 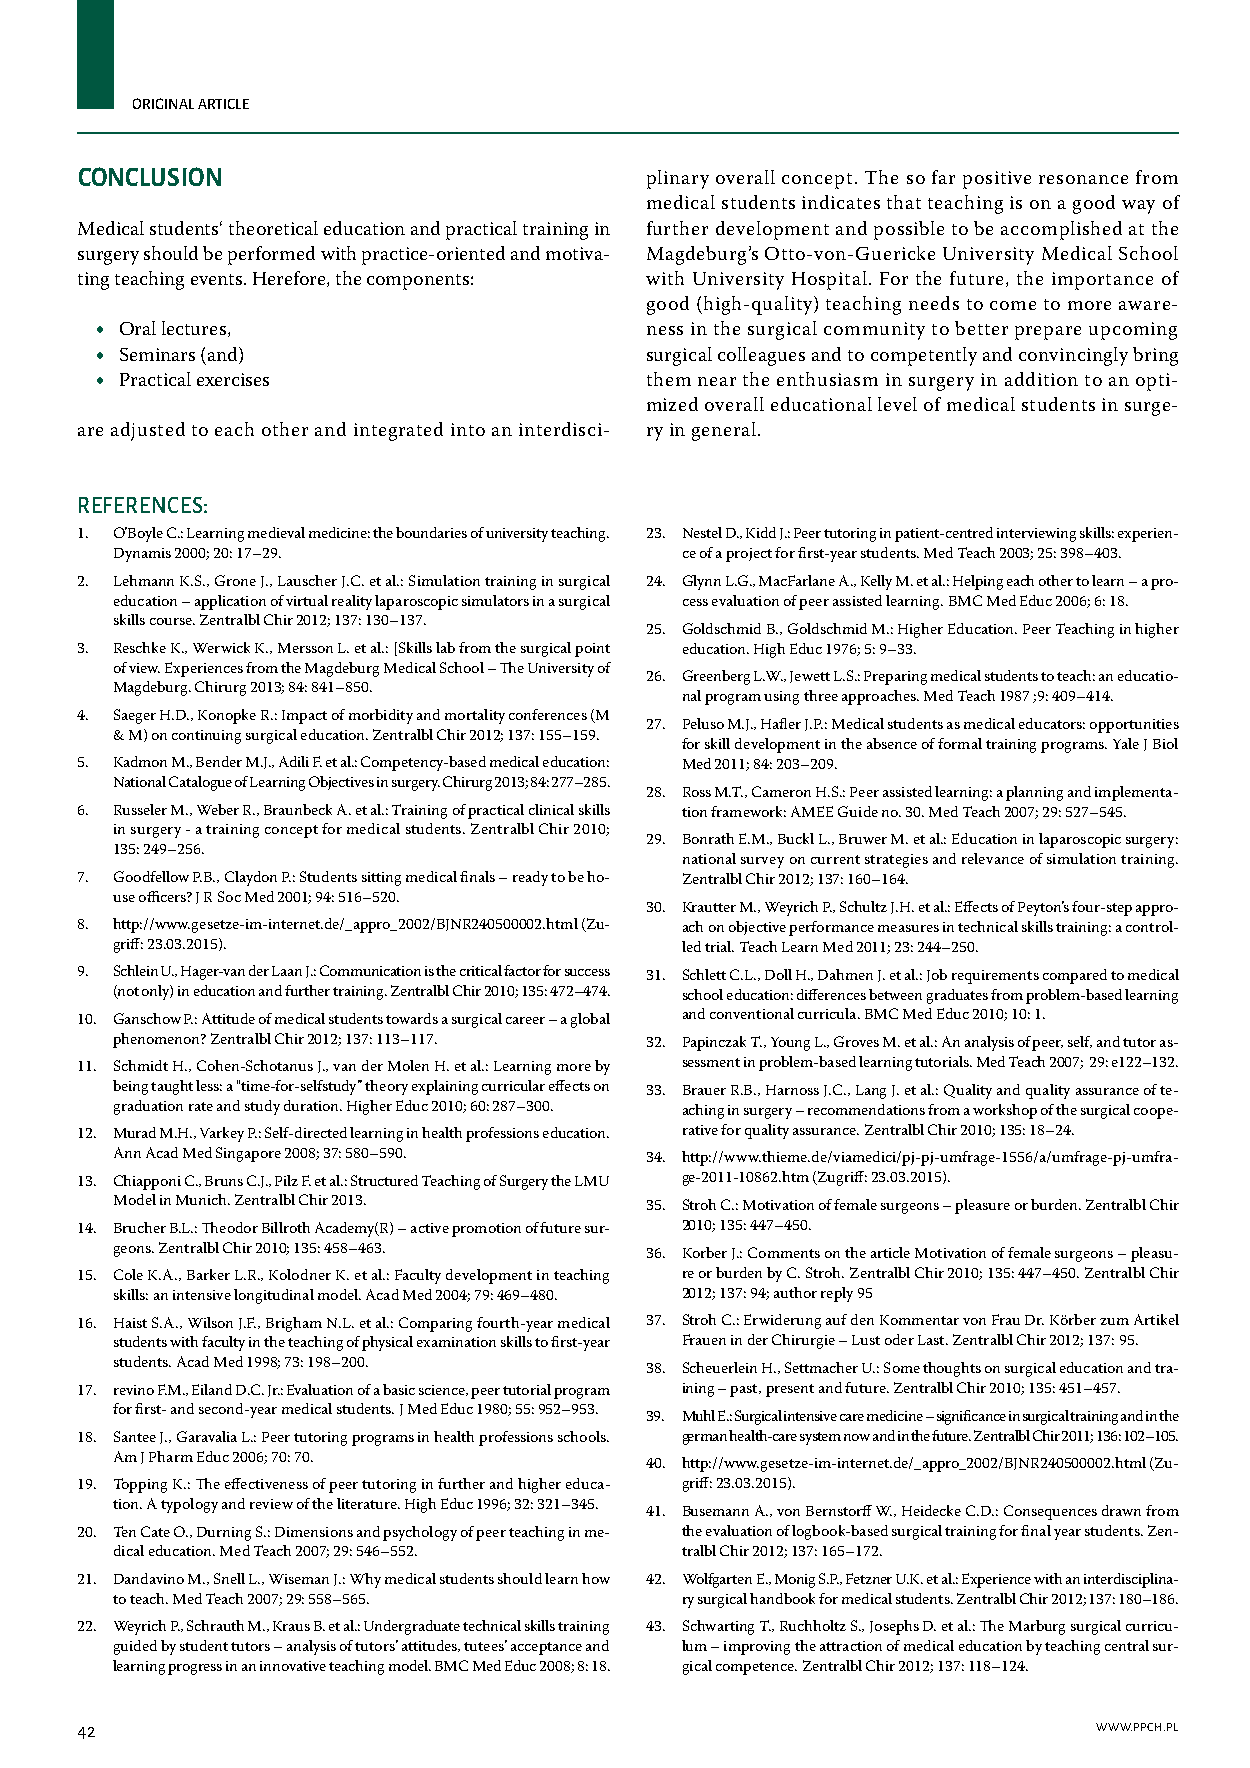 I want to click on Hospital, so click(x=831, y=280).
